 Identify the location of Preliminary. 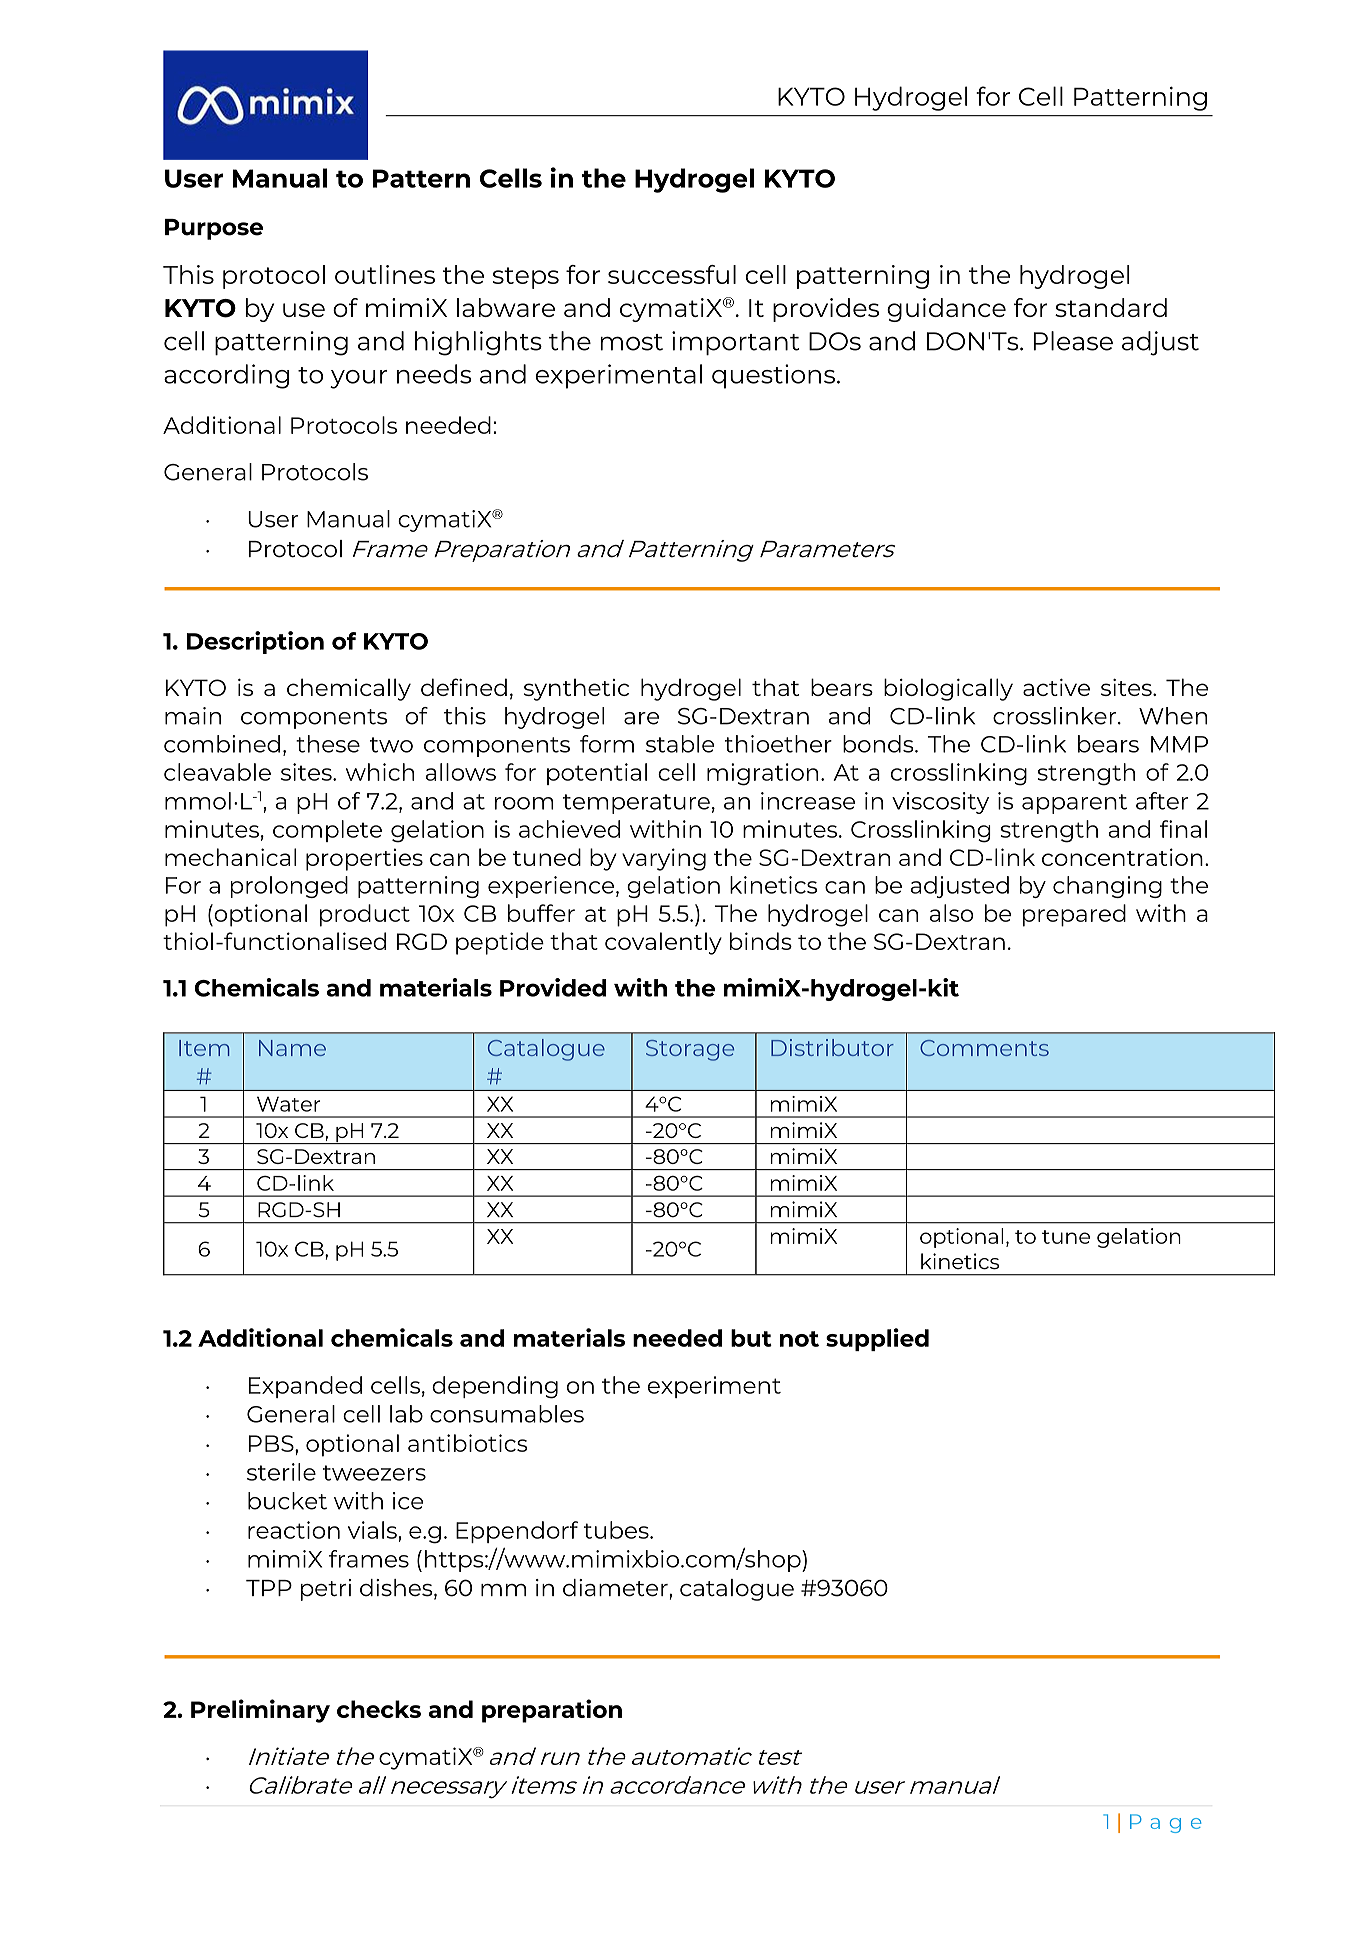
(260, 1711).
